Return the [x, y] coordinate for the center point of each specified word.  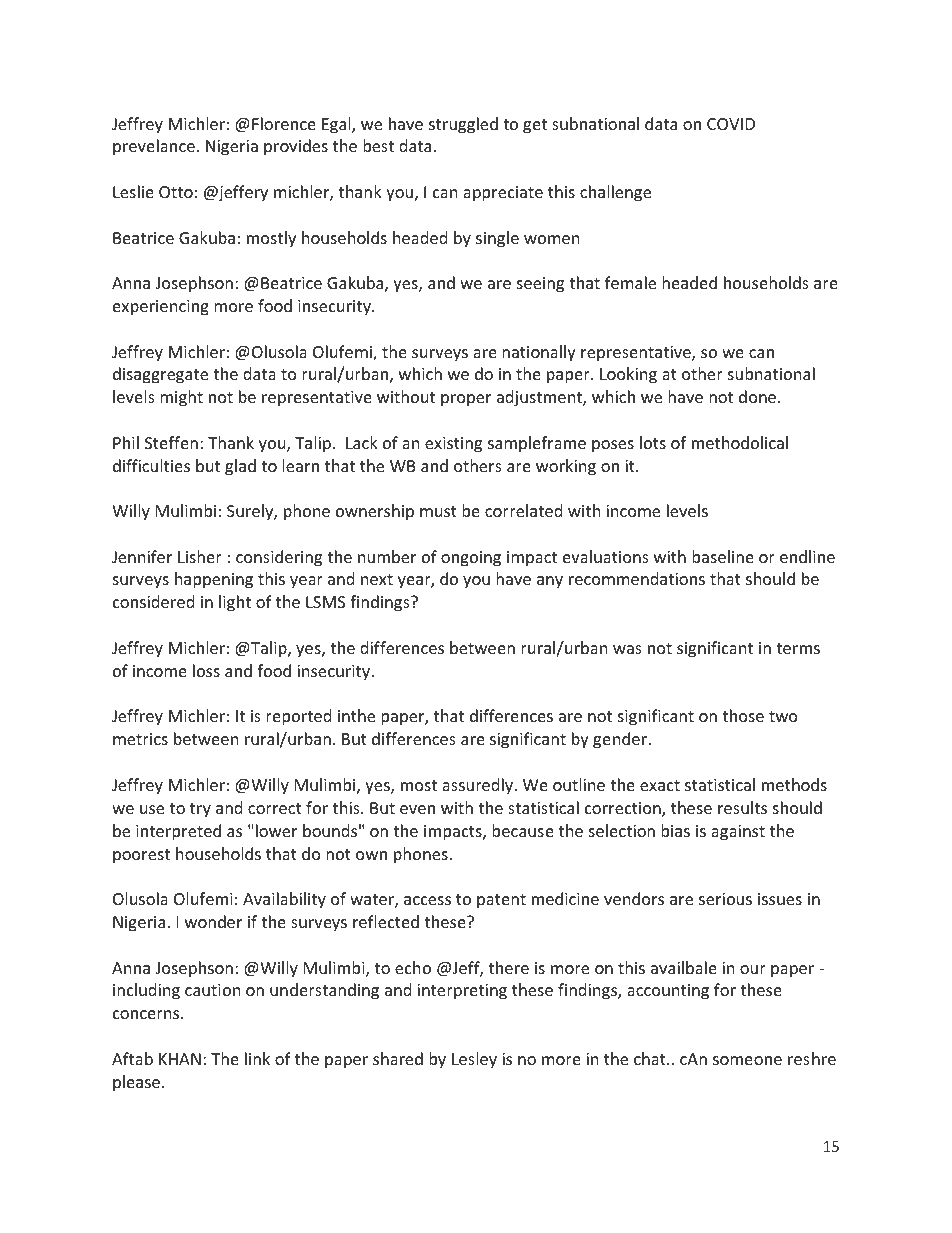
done [759, 396]
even [417, 809]
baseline [723, 556]
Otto [176, 192]
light [235, 603]
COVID [731, 124]
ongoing [471, 559]
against [738, 833]
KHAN [180, 1059]
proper [466, 400]
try [200, 810]
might [181, 398]
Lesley [474, 1060]
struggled [463, 125]
